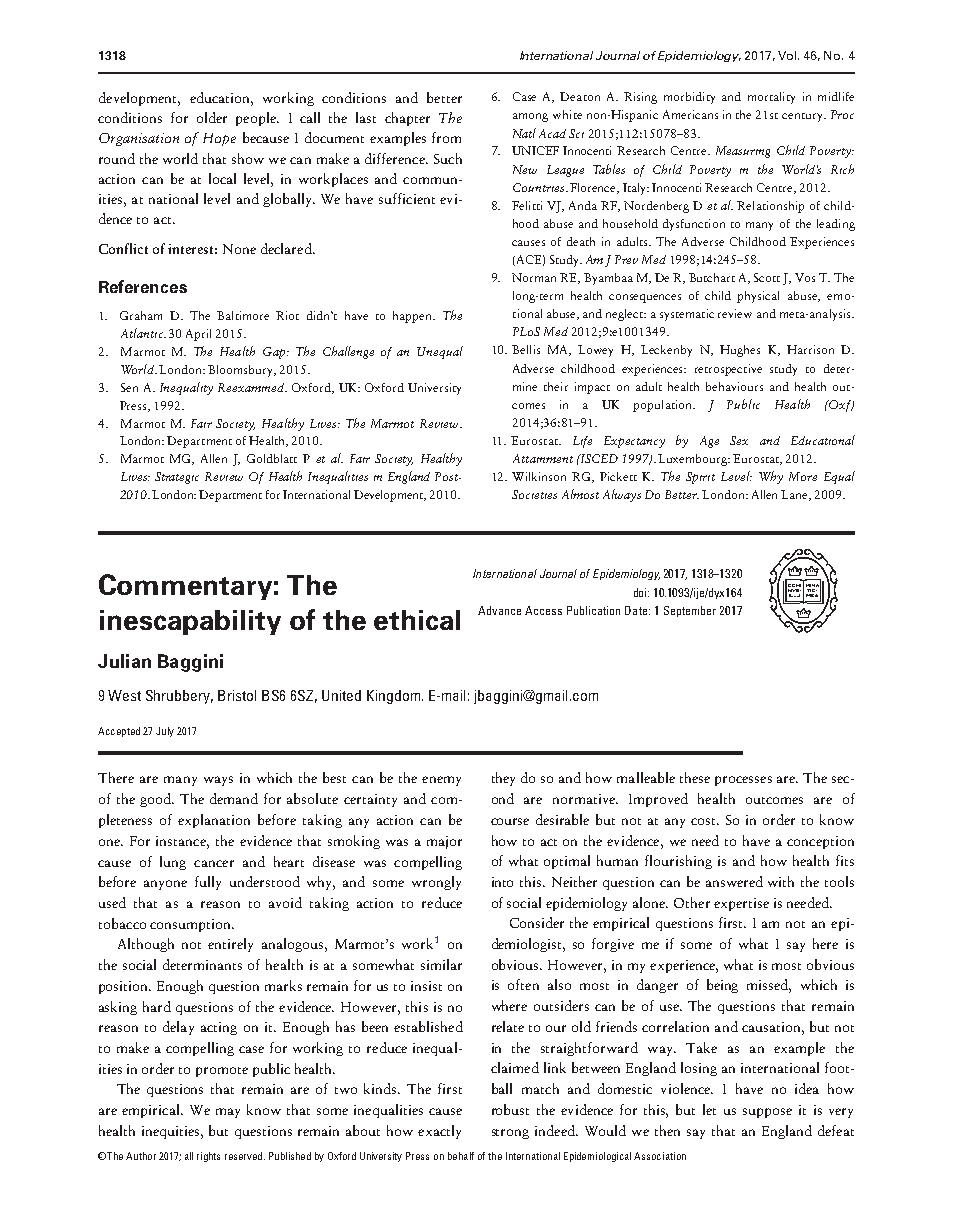 This screenshot has height=1232, width=953. Describe the element at coordinates (228, 1113) in the screenshot. I see `may` at that location.
